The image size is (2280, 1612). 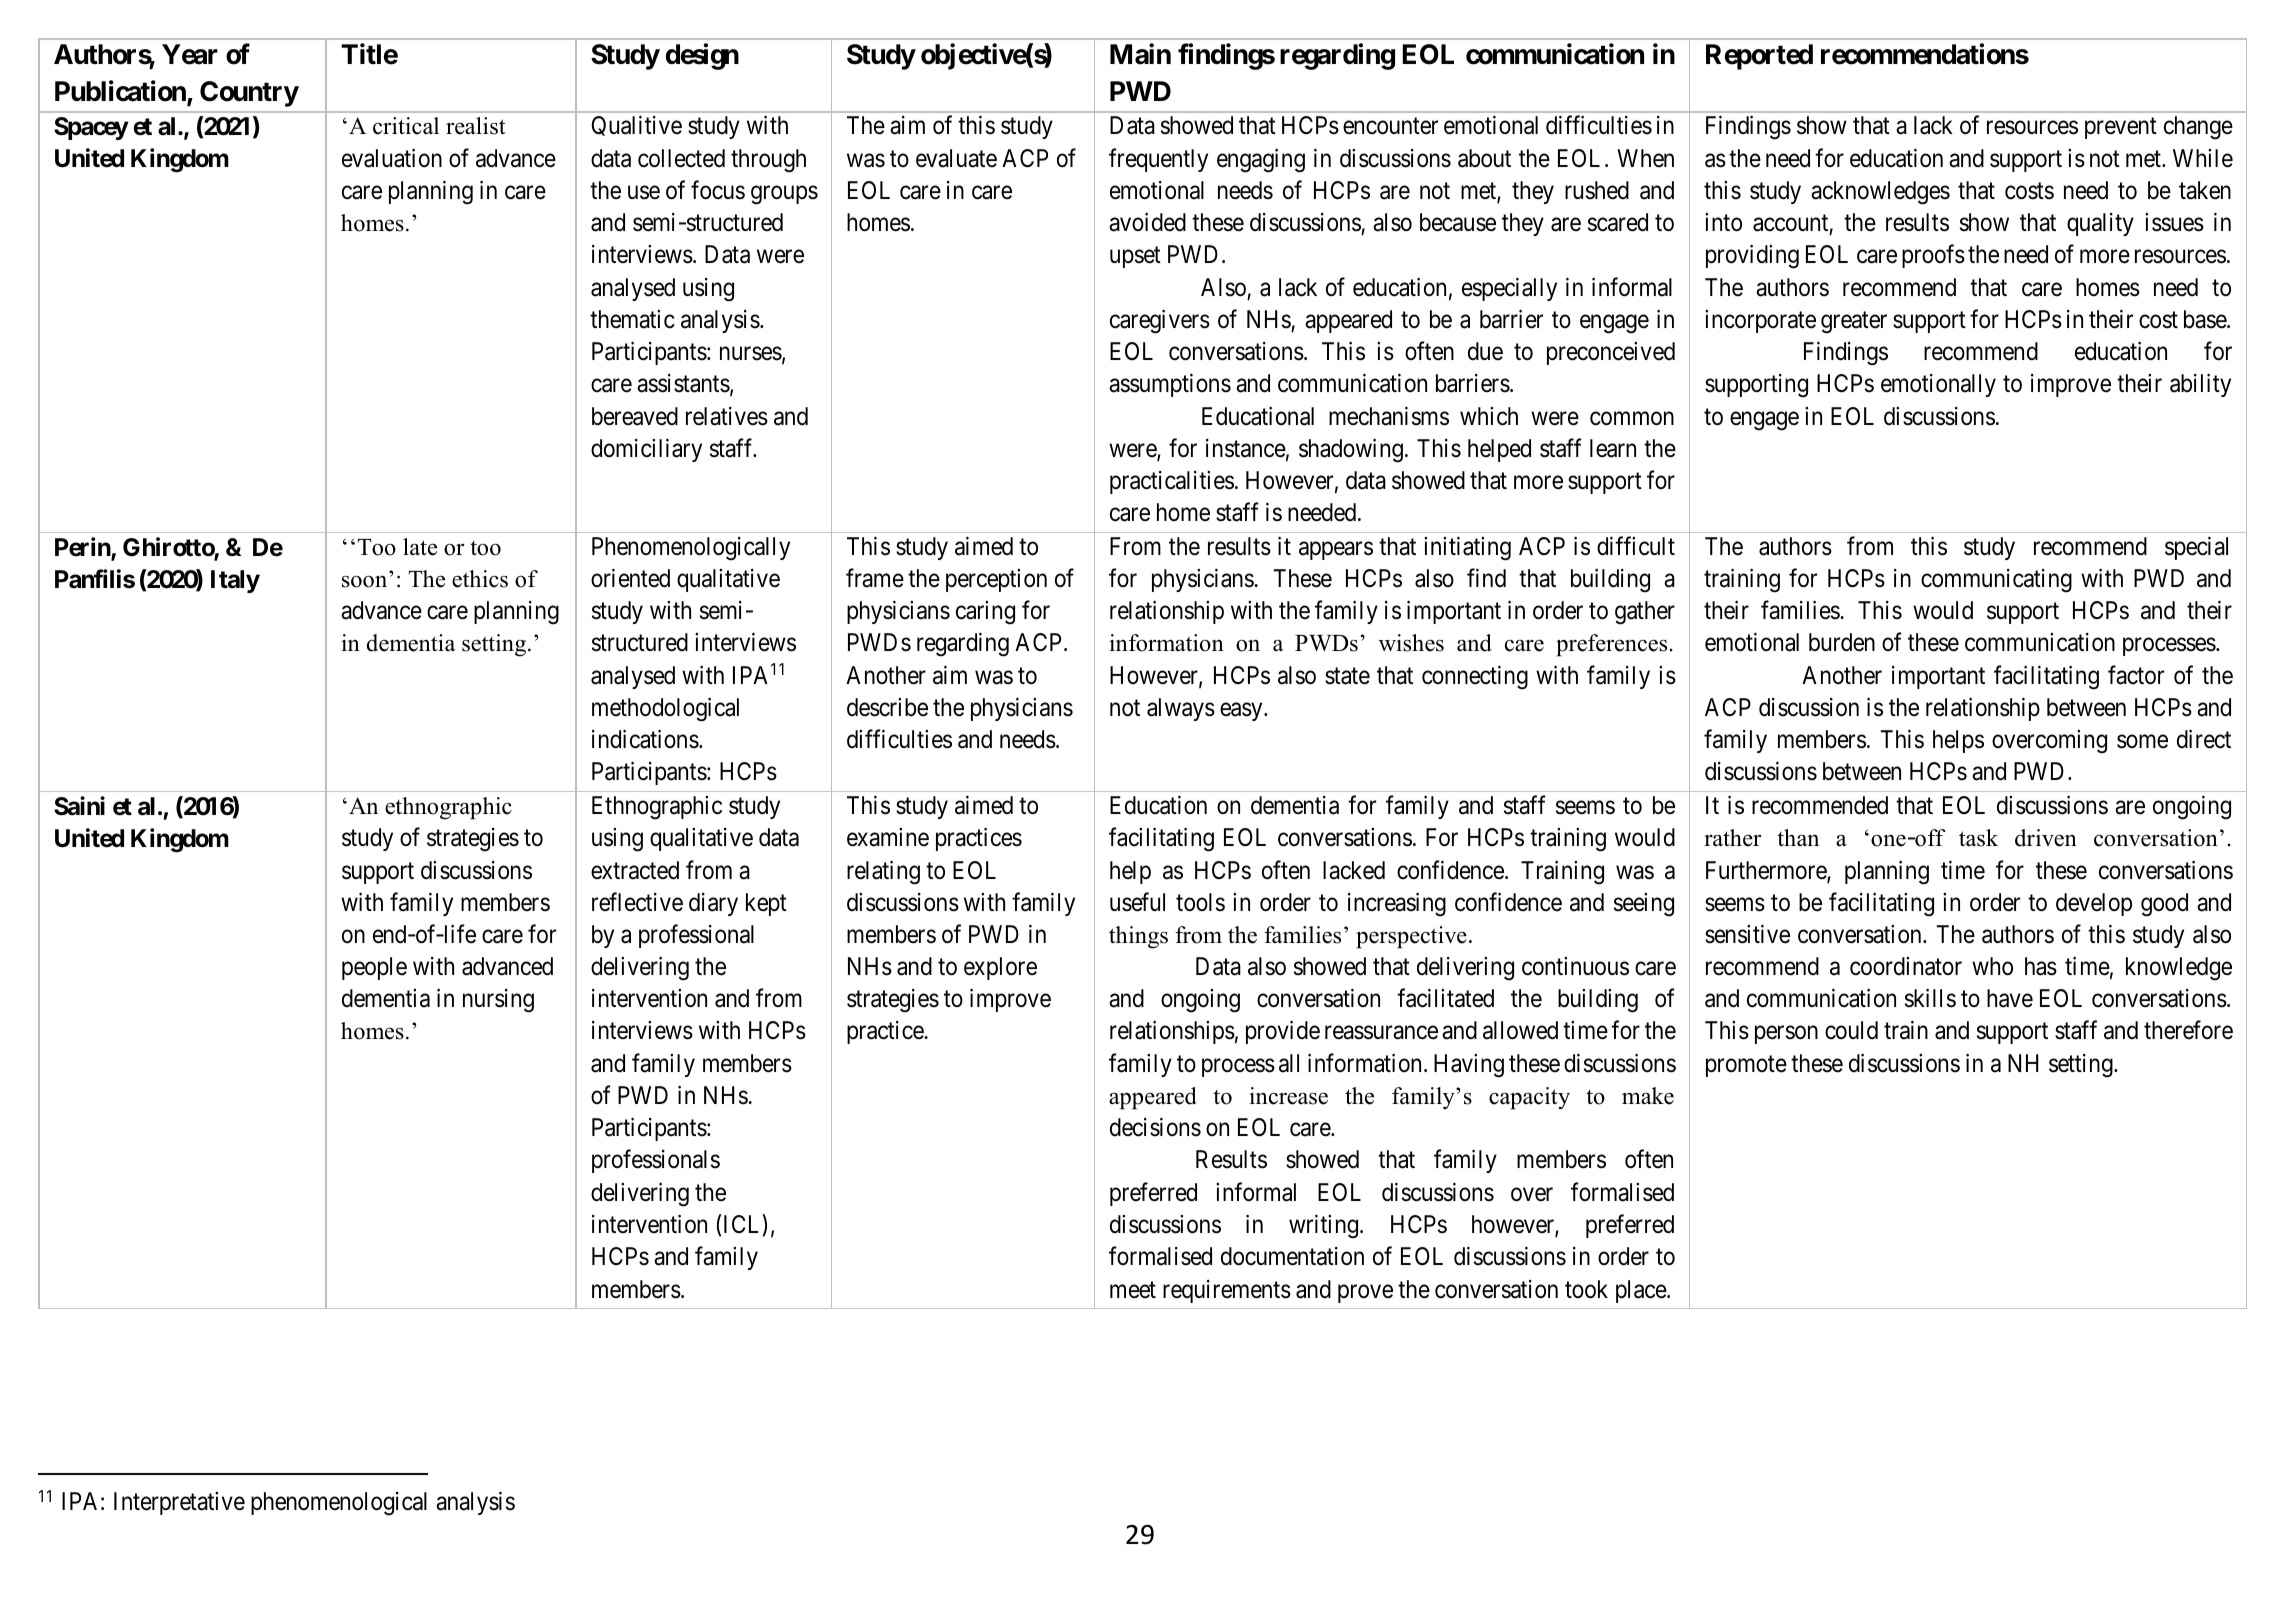 I want to click on Interpretative, so click(x=179, y=1503).
